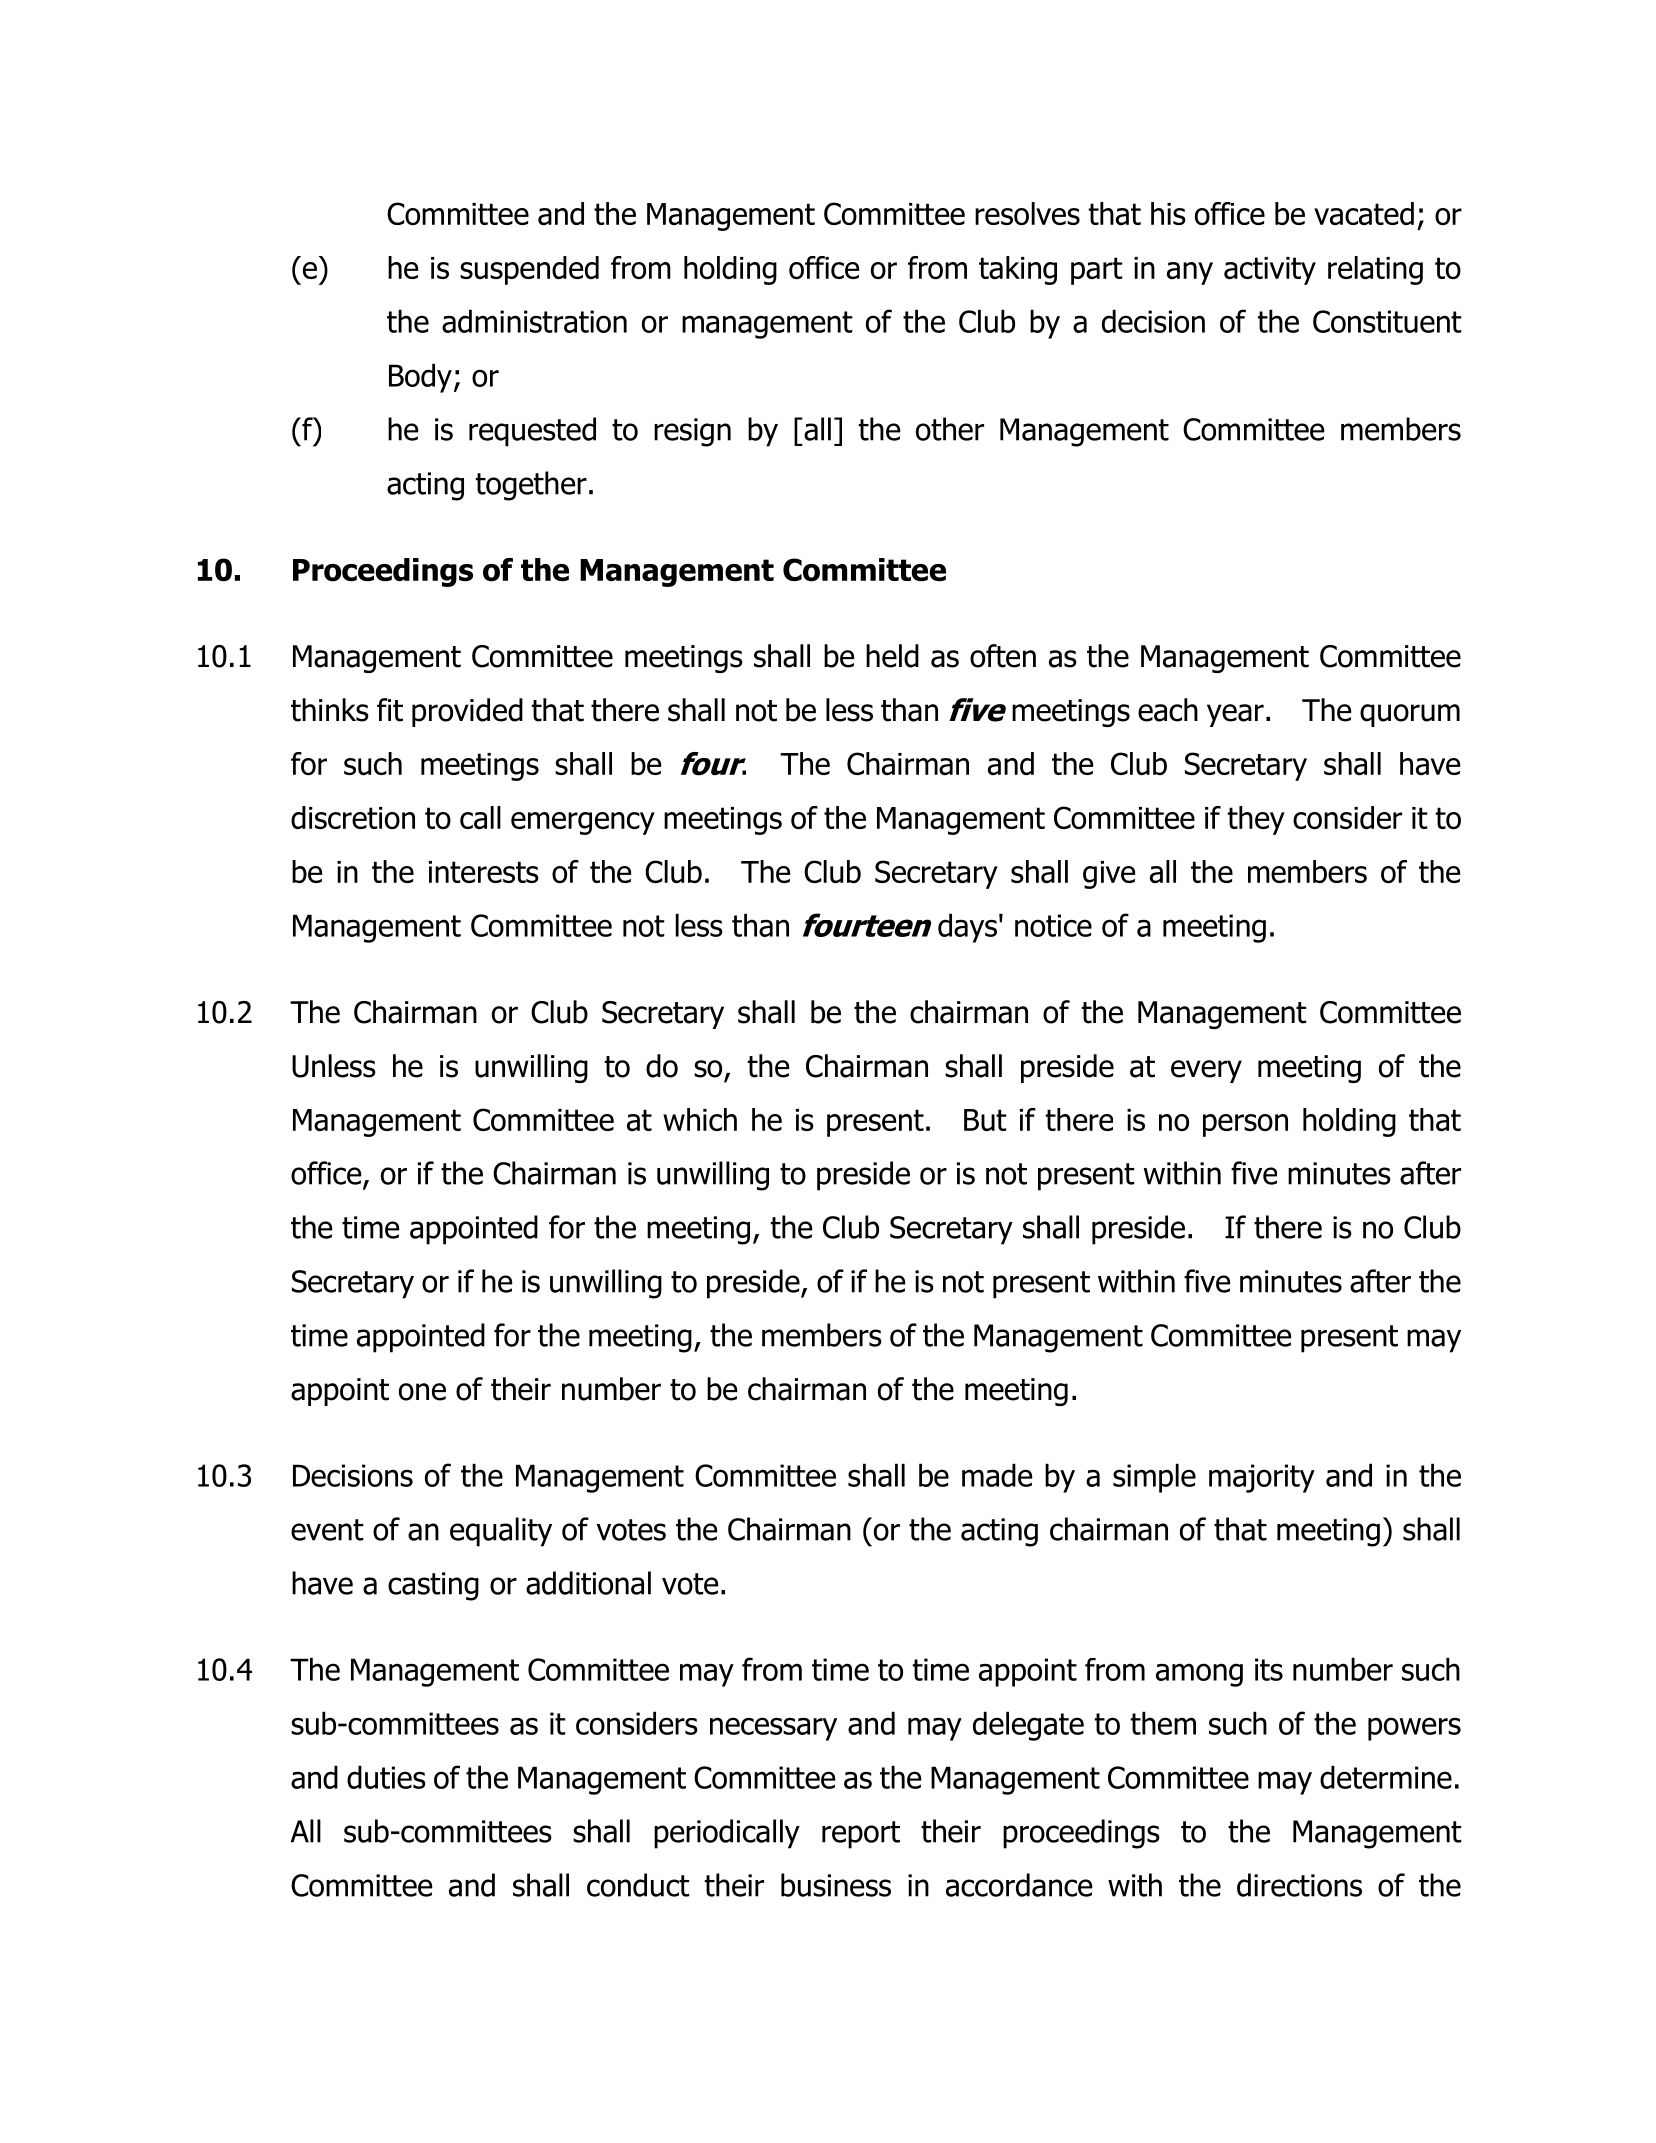 The width and height of the image is (1656, 2143). Describe the element at coordinates (1299, 1885) in the image. I see `directions` at that location.
